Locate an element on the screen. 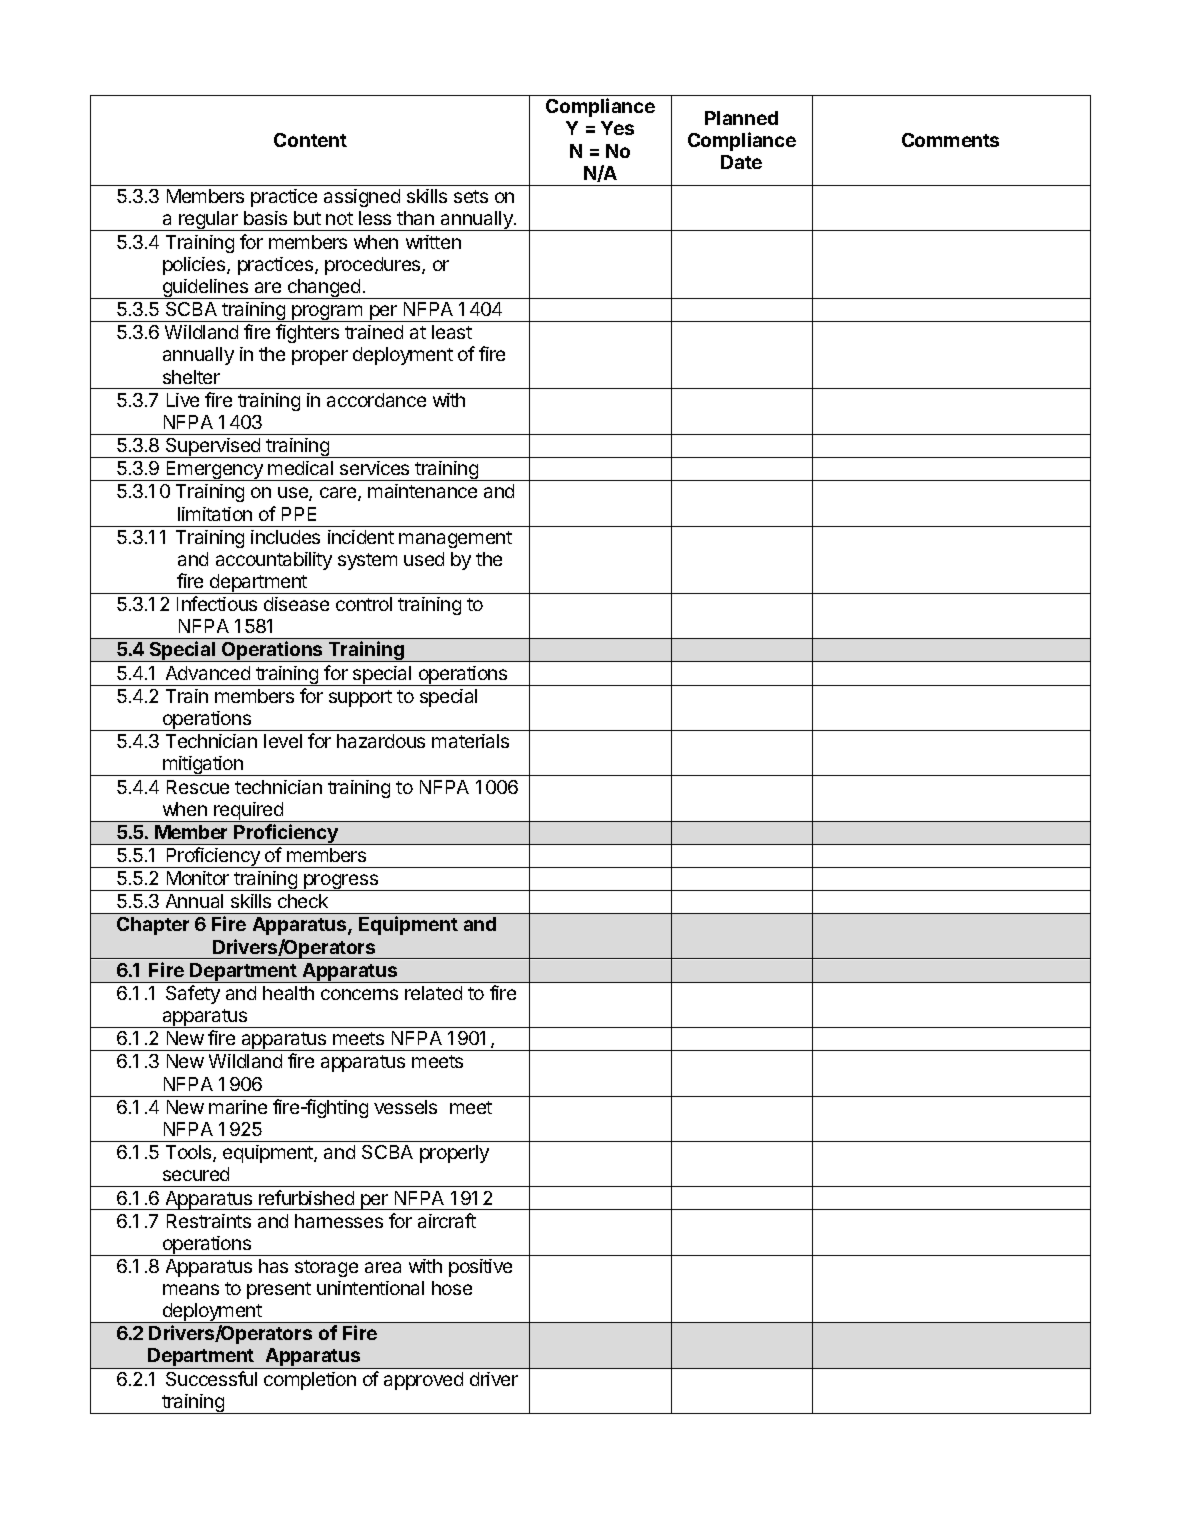 The height and width of the screenshot is (1528, 1181). Comments is located at coordinates (950, 140).
